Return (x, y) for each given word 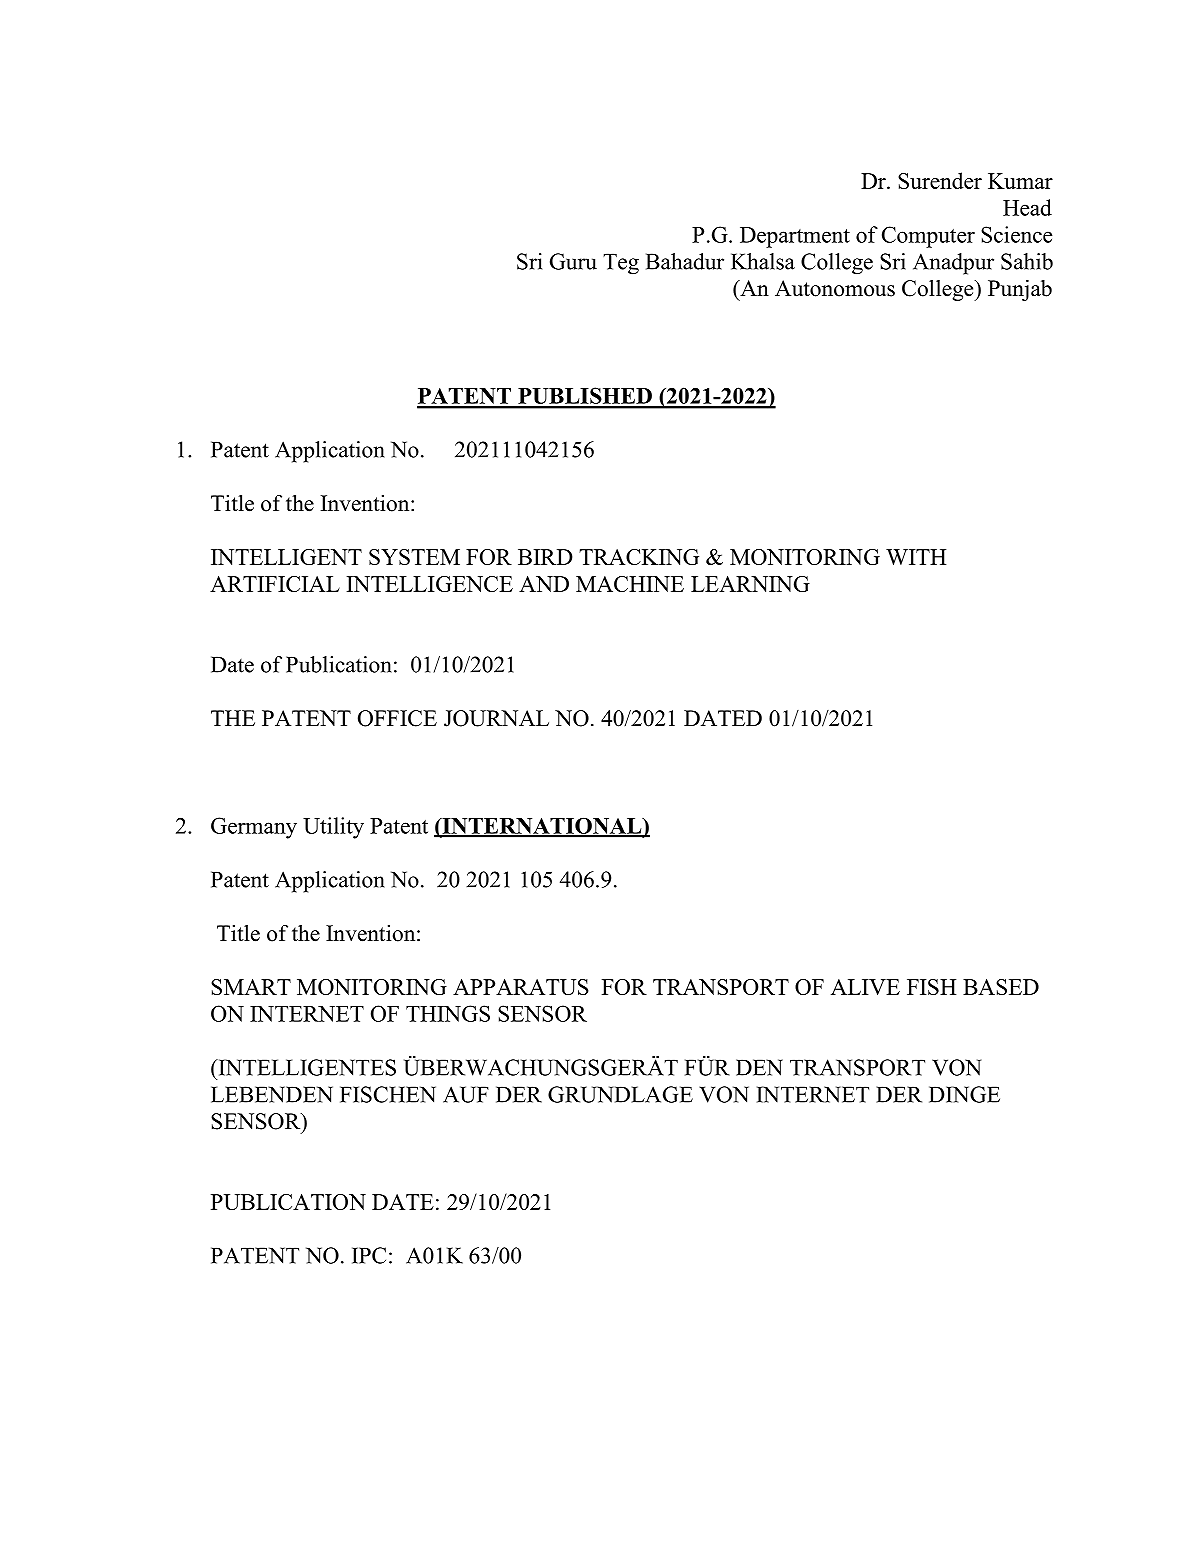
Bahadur (685, 261)
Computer (928, 237)
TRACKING (639, 557)
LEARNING (750, 584)
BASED (1001, 987)
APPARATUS (521, 987)
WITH (916, 557)
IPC (369, 1255)
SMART (251, 987)
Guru (573, 261)
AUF (466, 1094)
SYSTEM (414, 557)
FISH (931, 987)
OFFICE (397, 718)
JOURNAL (496, 718)
